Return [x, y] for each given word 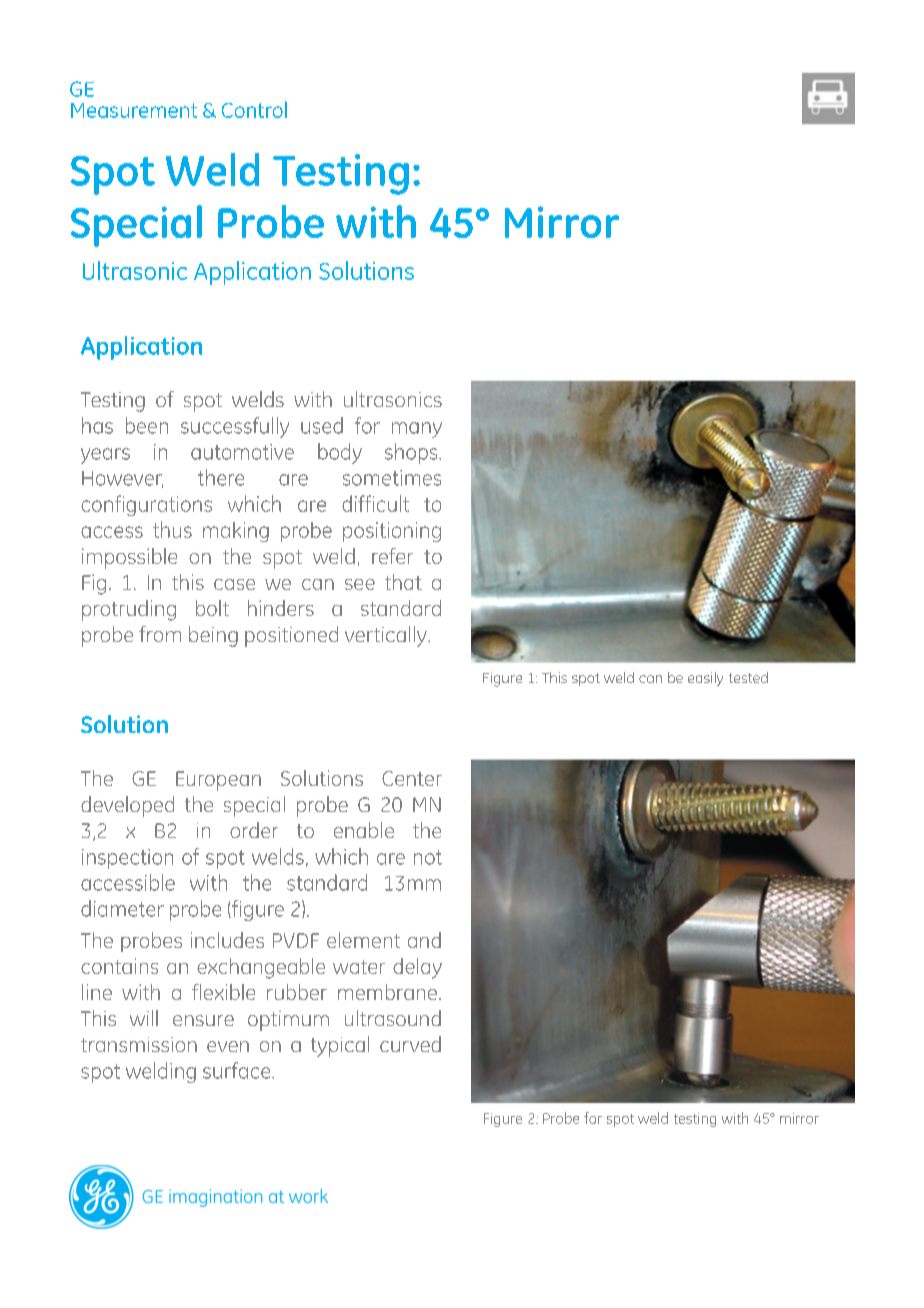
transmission [139, 1044]
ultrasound [393, 1018]
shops [412, 453]
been [147, 425]
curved [410, 1044]
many [417, 430]
